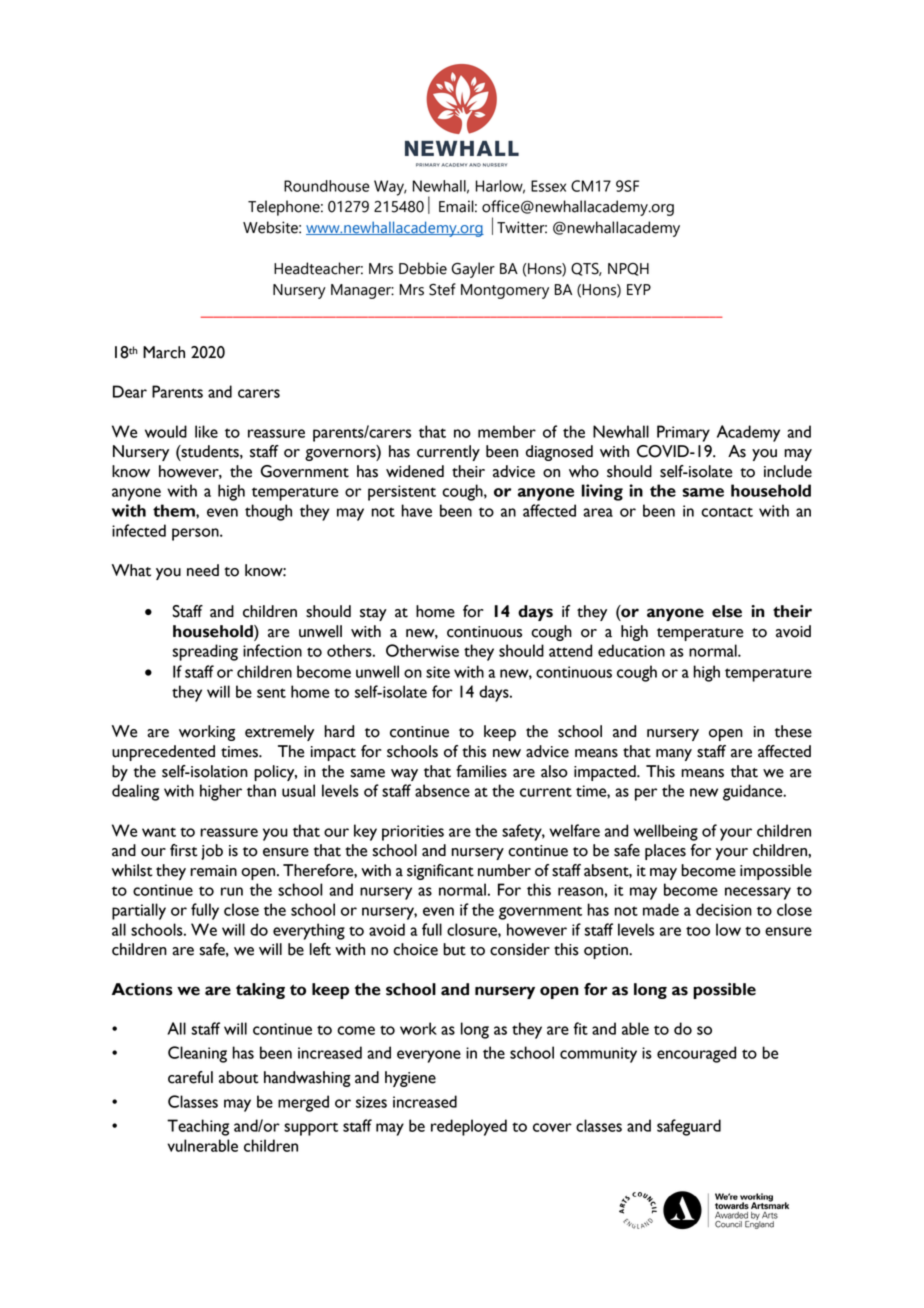  What do you see at coordinates (548, 186) in the screenshot?
I see `Essex` at bounding box center [548, 186].
